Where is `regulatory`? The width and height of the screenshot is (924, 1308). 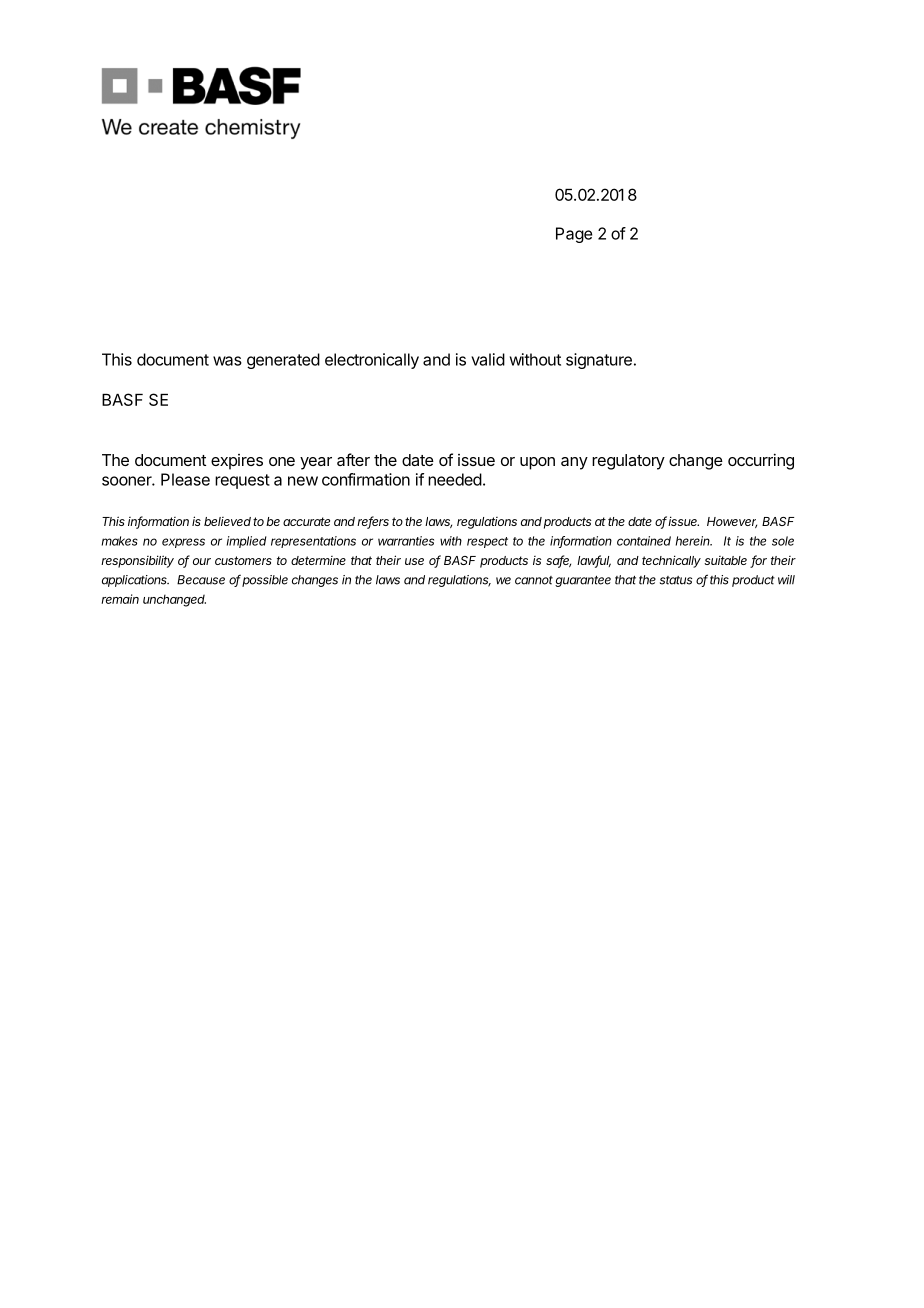
regulatory is located at coordinates (628, 462).
